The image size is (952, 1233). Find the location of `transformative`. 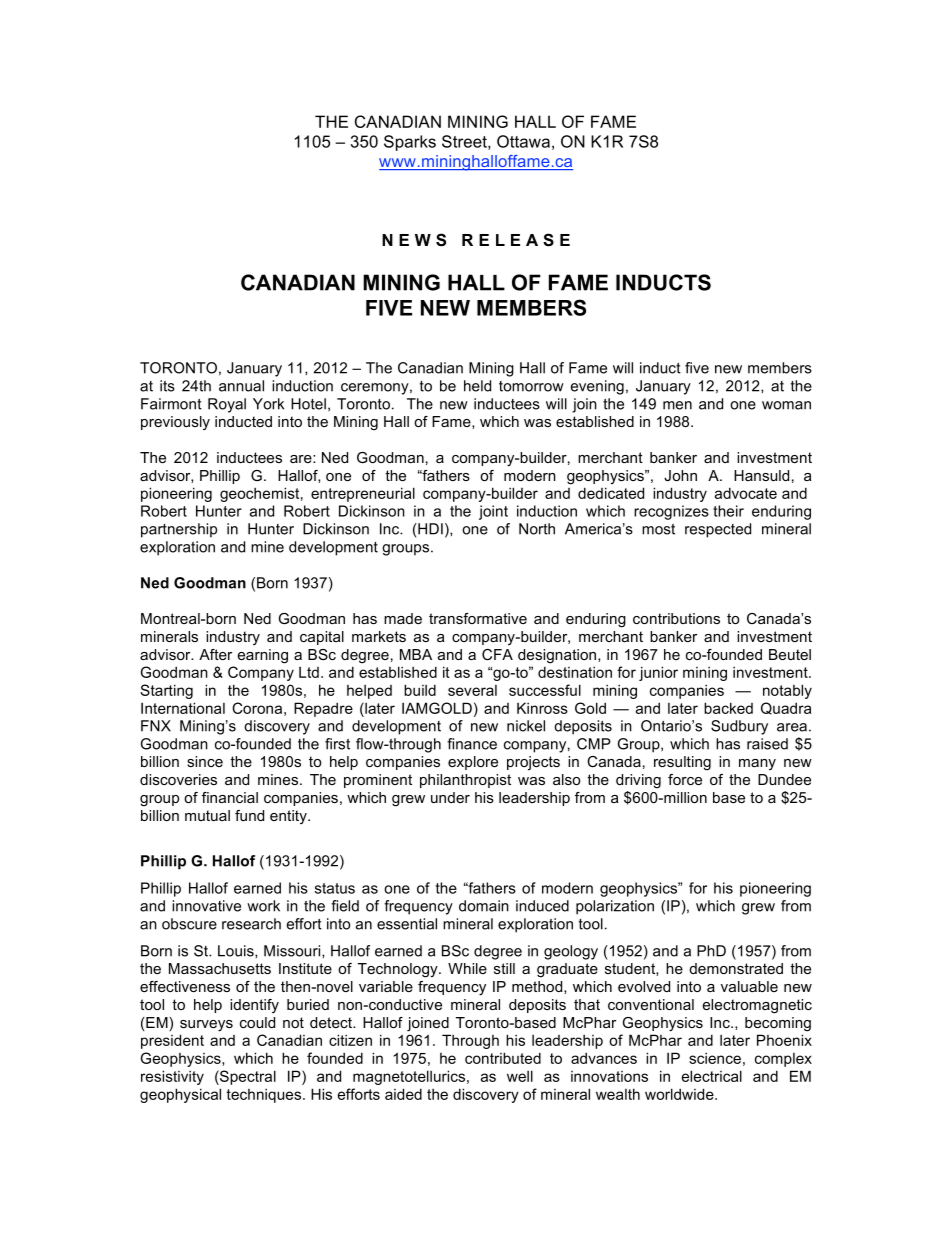

transformative is located at coordinates (478, 618).
